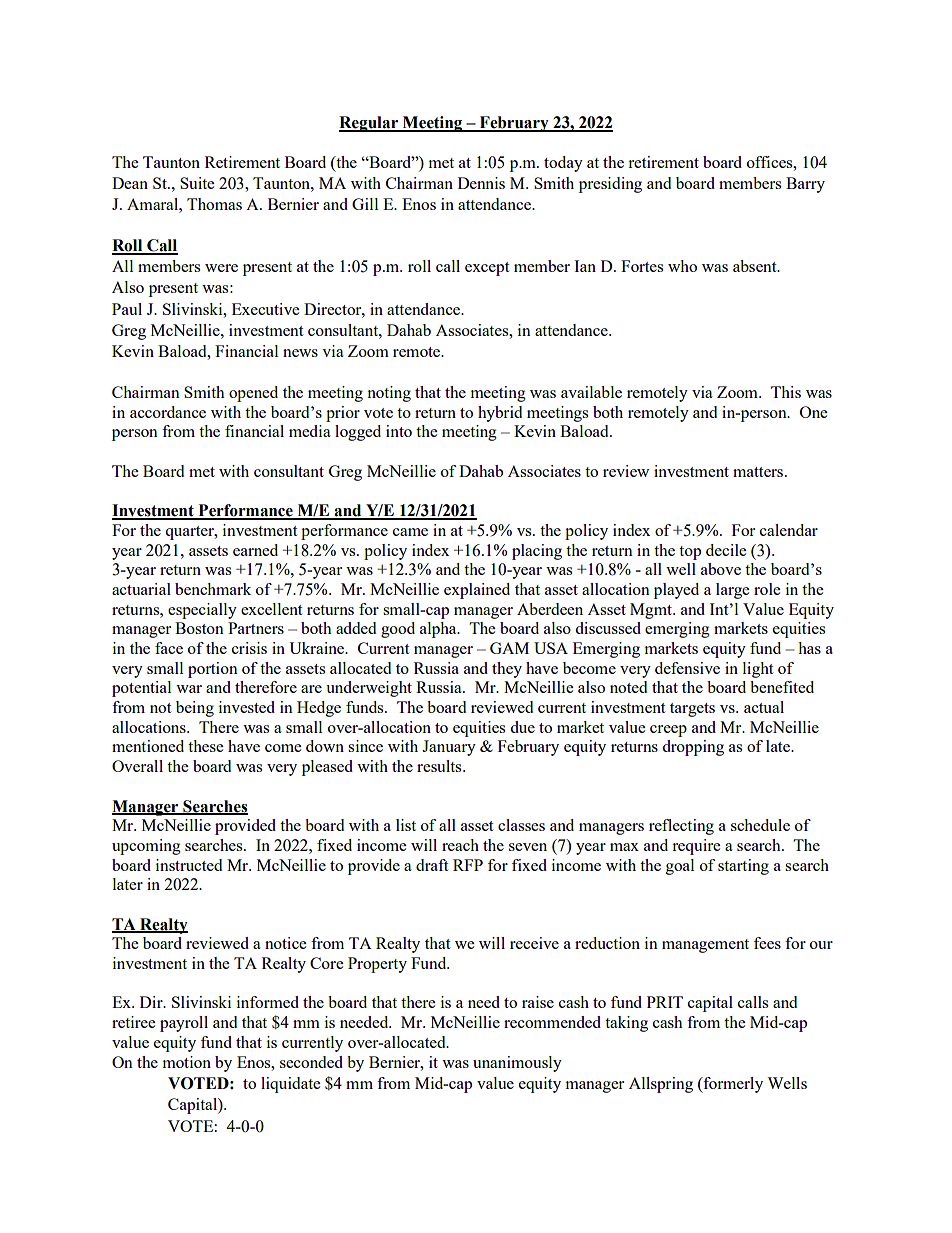  Describe the element at coordinates (732, 591) in the document. I see `large` at that location.
